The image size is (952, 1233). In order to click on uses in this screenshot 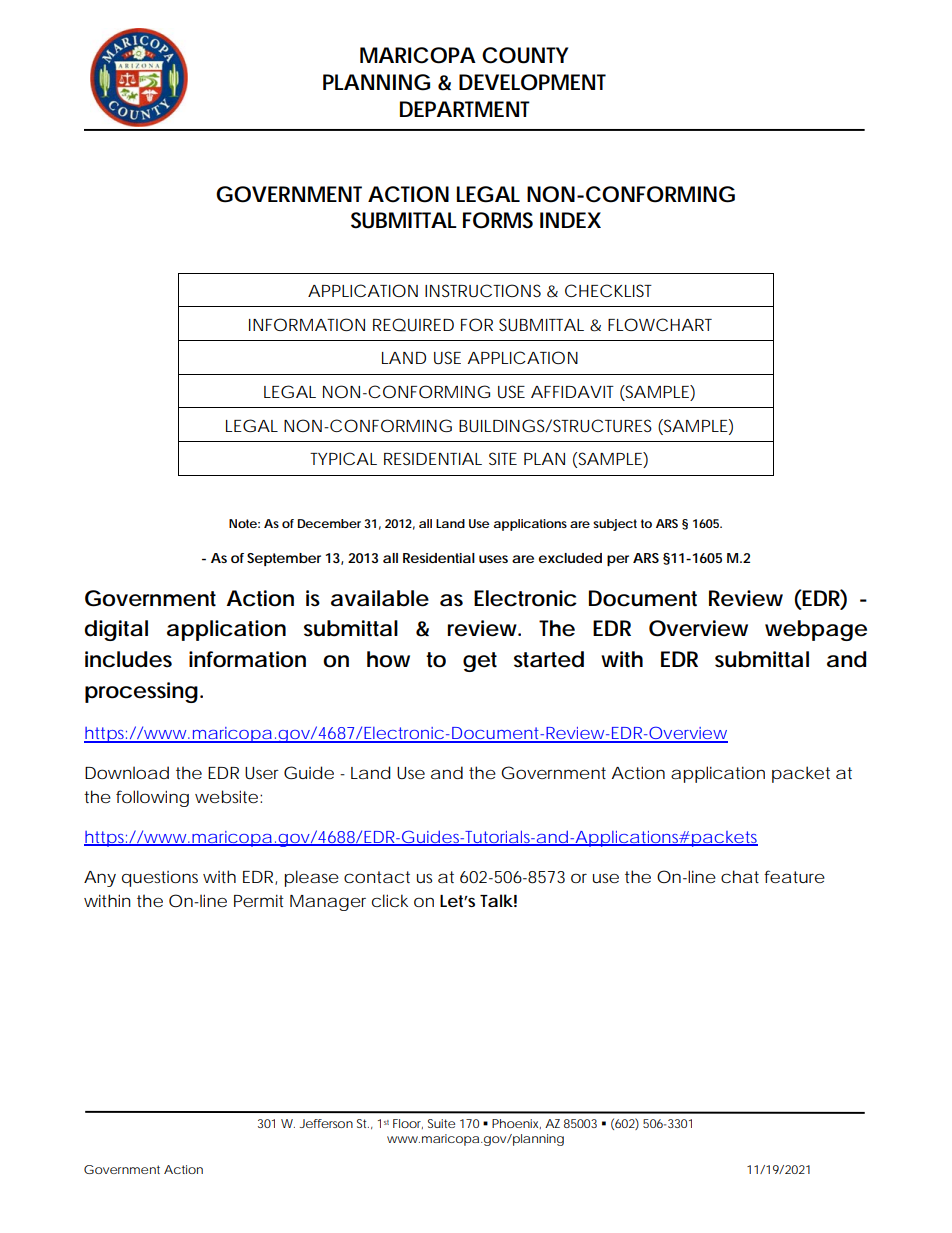, I will do `click(493, 559)`.
